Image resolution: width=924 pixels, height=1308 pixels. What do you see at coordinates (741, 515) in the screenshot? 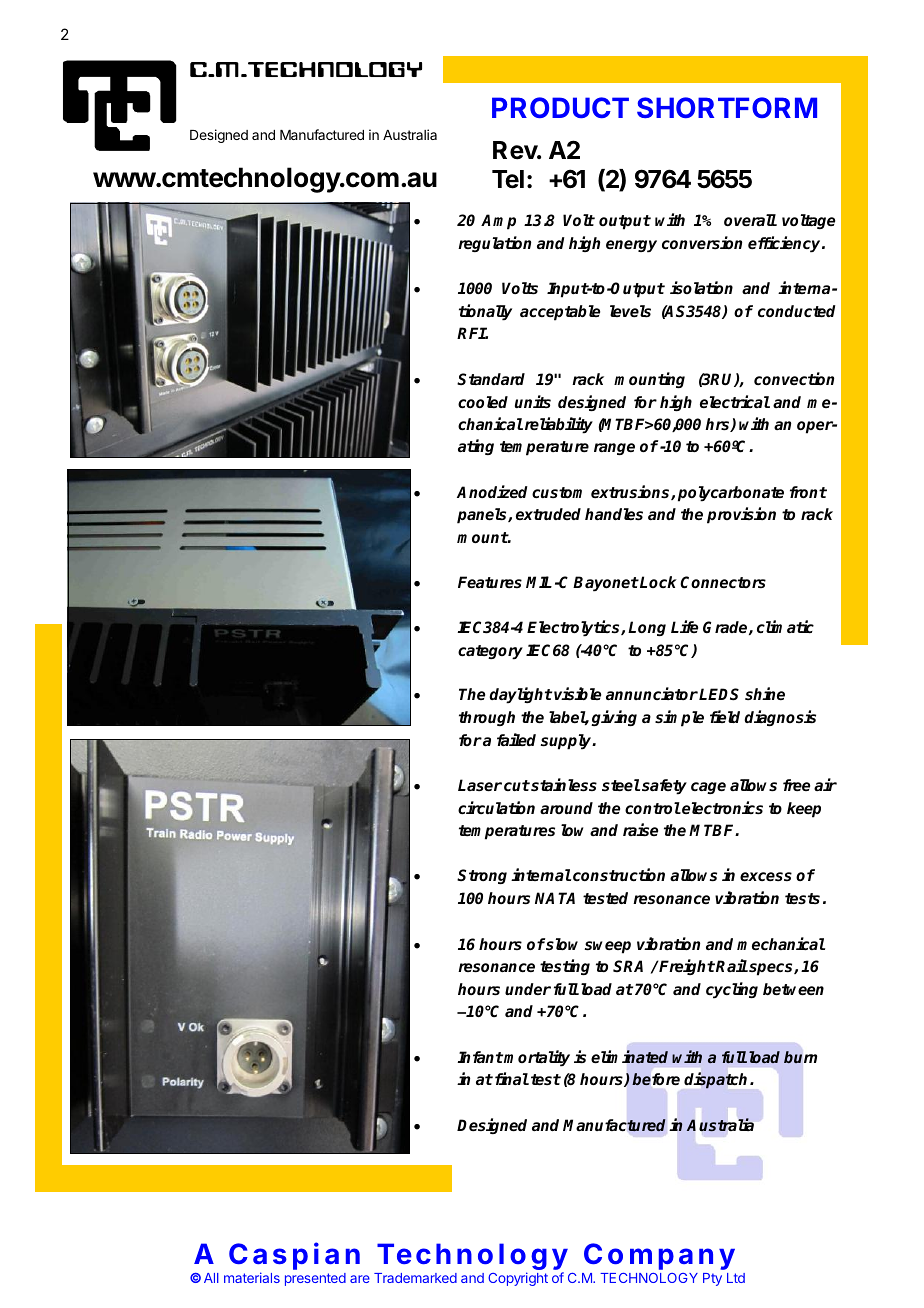
I see `provision` at bounding box center [741, 515].
